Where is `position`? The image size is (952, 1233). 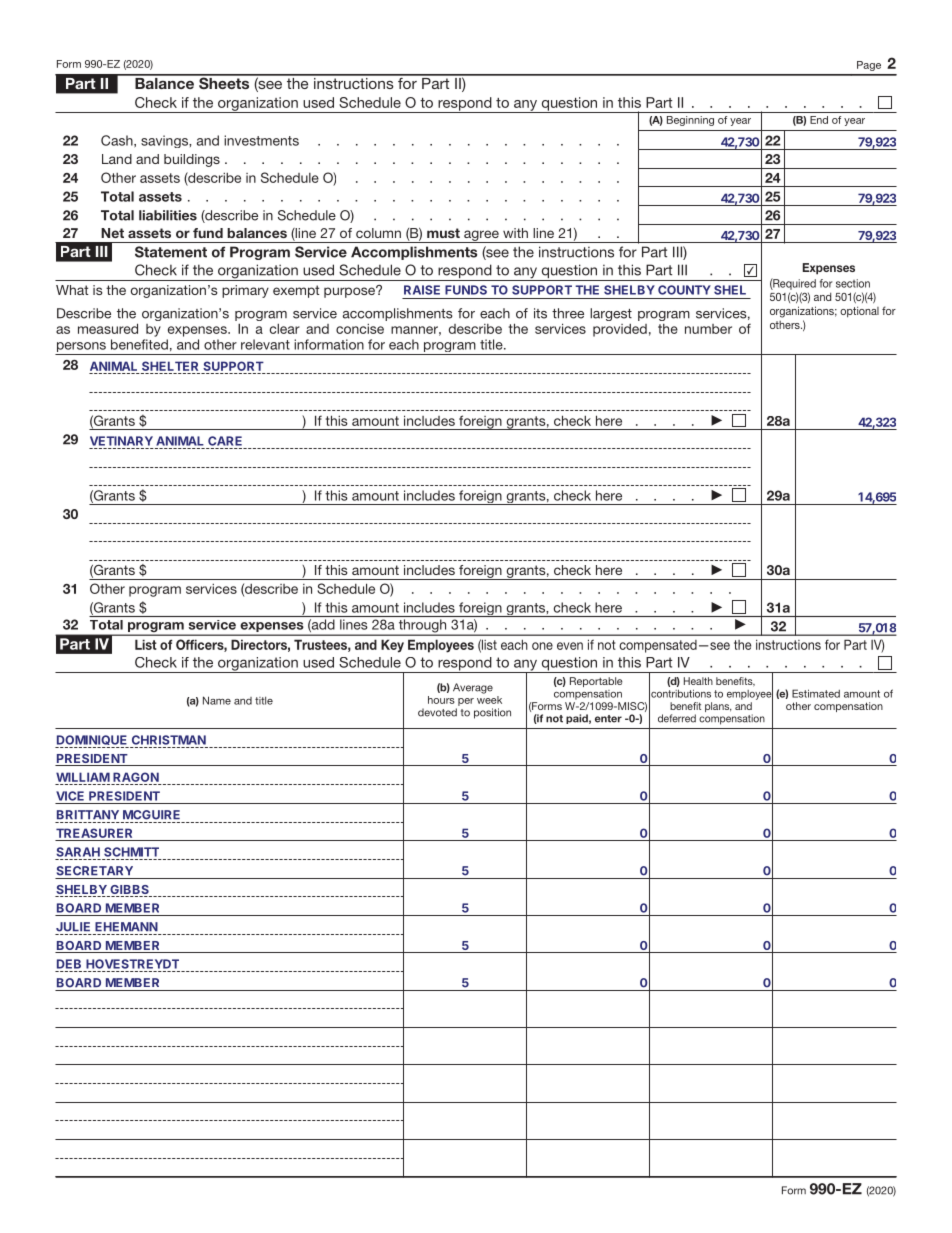 position is located at coordinates (492, 713).
